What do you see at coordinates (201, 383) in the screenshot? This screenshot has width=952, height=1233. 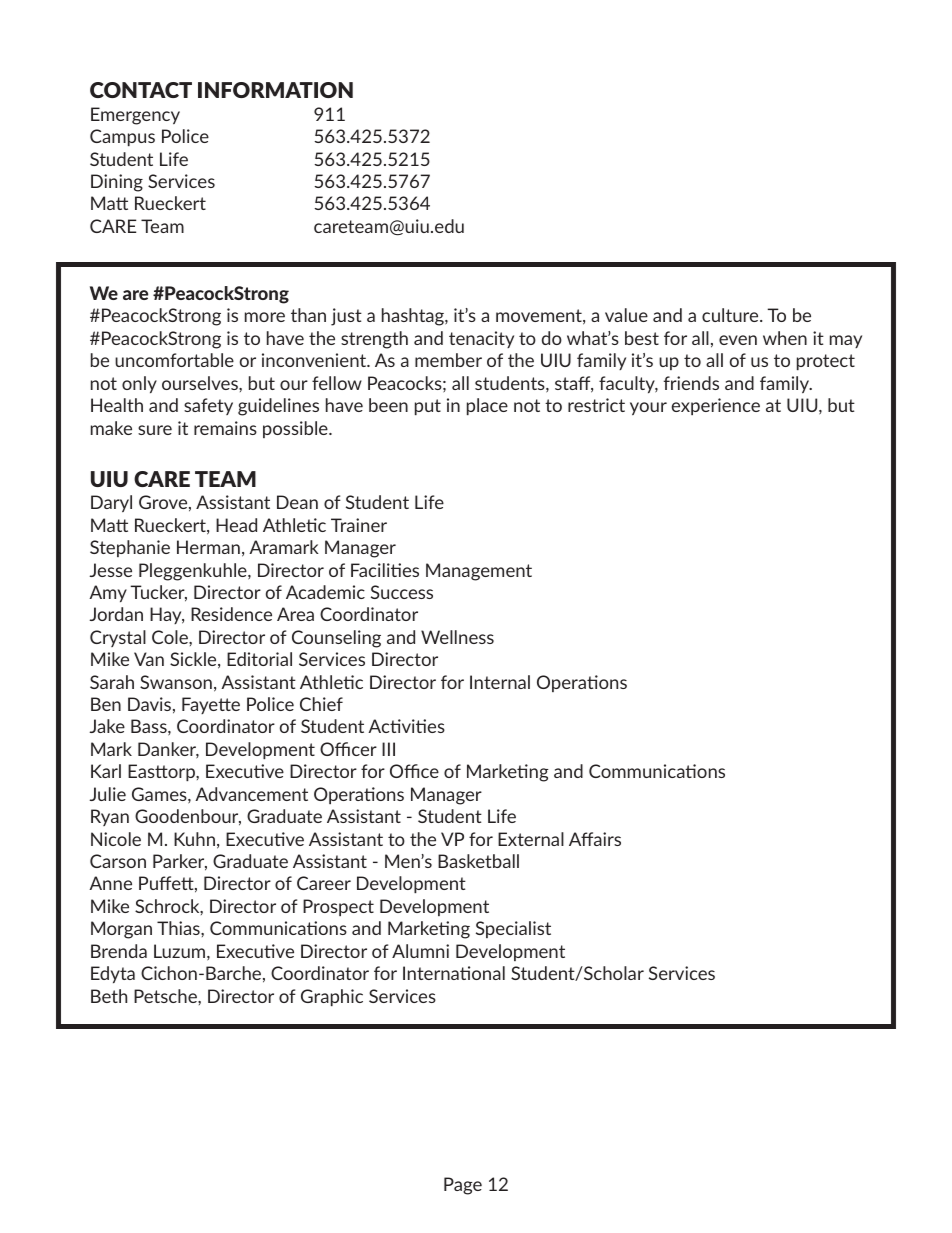 I see `ourselves` at bounding box center [201, 383].
